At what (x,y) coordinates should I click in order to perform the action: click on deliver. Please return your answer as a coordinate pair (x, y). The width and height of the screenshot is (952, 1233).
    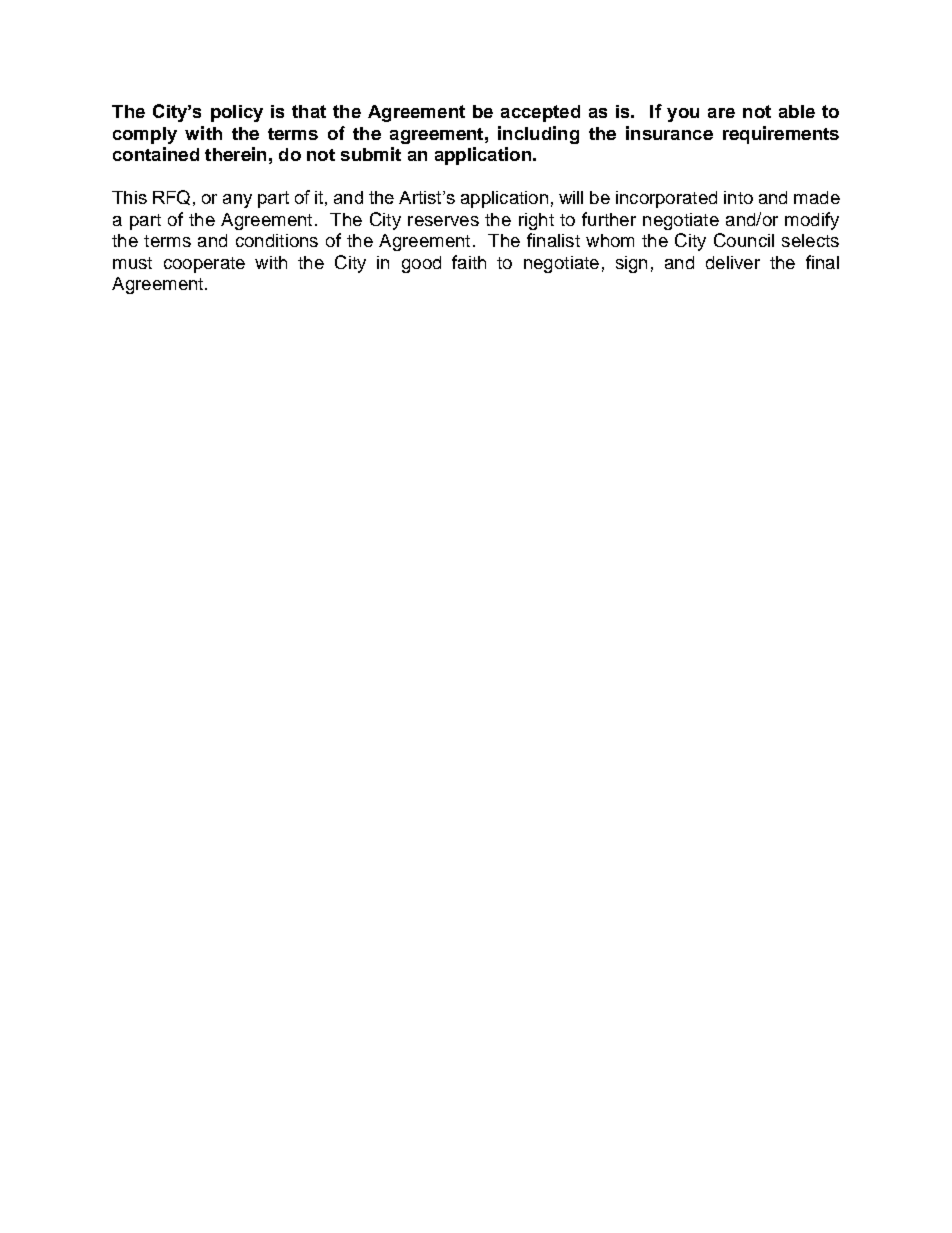
    Looking at the image, I should click on (733, 262).
